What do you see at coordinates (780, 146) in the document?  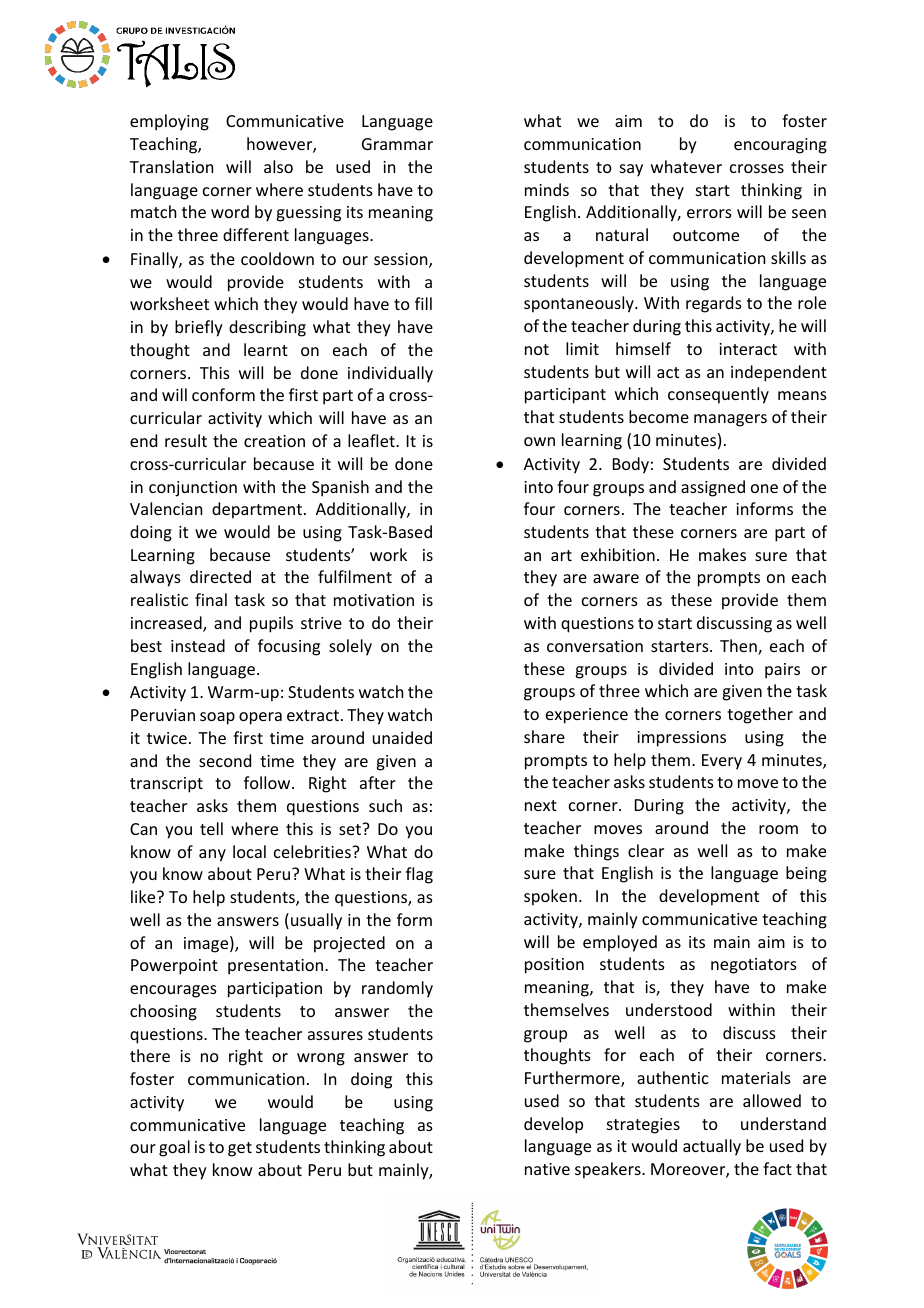 I see `encouraging` at bounding box center [780, 146].
